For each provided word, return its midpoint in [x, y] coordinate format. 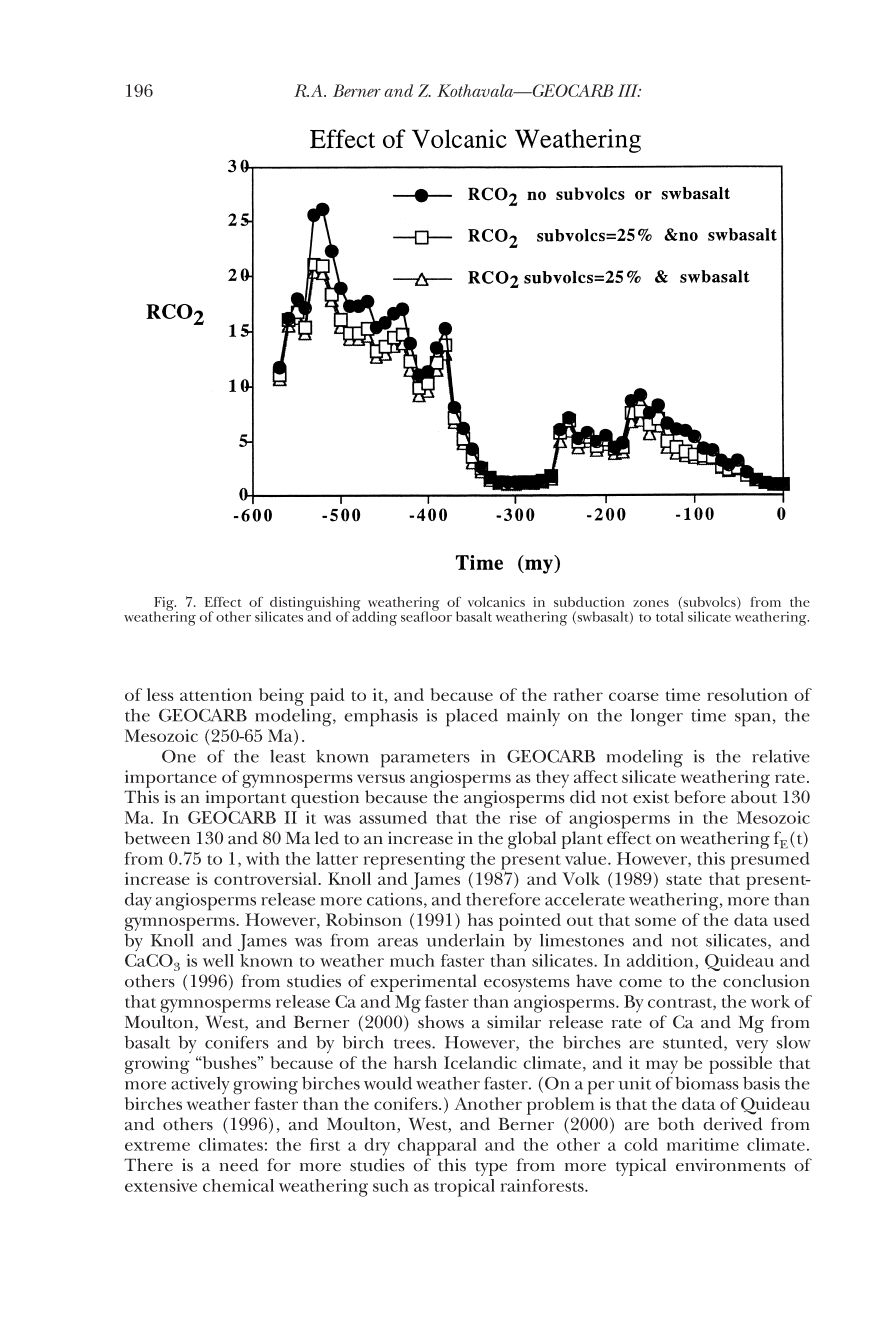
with [263, 858]
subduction [589, 602]
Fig [165, 605]
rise [523, 817]
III [629, 90]
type [491, 1168]
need [239, 1165]
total [669, 616]
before [700, 797]
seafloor [426, 615]
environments [731, 1165]
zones [651, 603]
